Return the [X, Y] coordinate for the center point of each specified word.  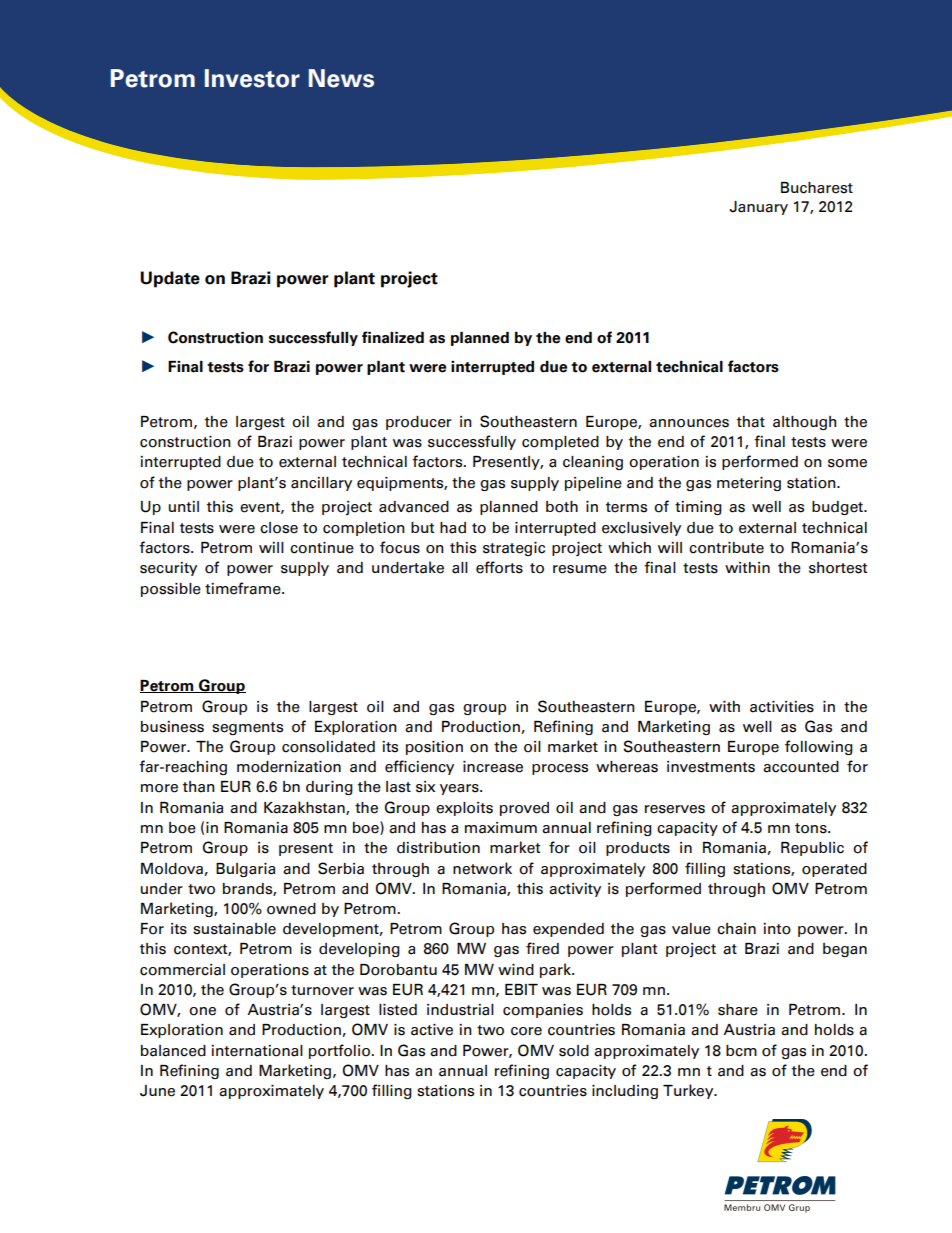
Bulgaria [245, 870]
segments [247, 728]
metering [749, 484]
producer [419, 423]
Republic [812, 849]
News [341, 78]
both [562, 507]
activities [782, 707]
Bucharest [817, 188]
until [184, 506]
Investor [252, 78]
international [257, 1051]
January [758, 208]
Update [170, 279]
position [434, 748]
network [482, 868]
